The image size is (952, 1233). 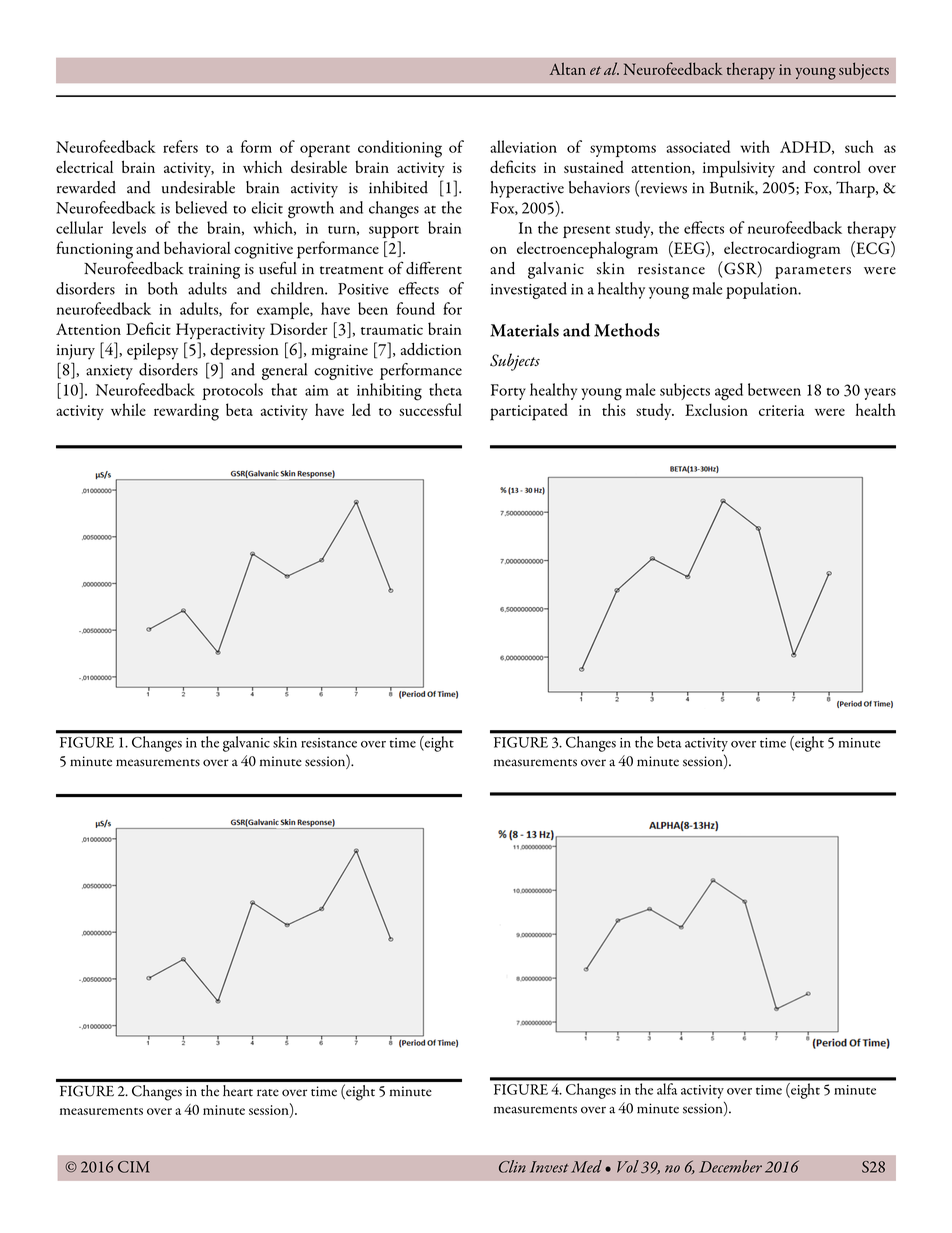 What do you see at coordinates (586, 1166) in the screenshot?
I see `Med` at bounding box center [586, 1166].
